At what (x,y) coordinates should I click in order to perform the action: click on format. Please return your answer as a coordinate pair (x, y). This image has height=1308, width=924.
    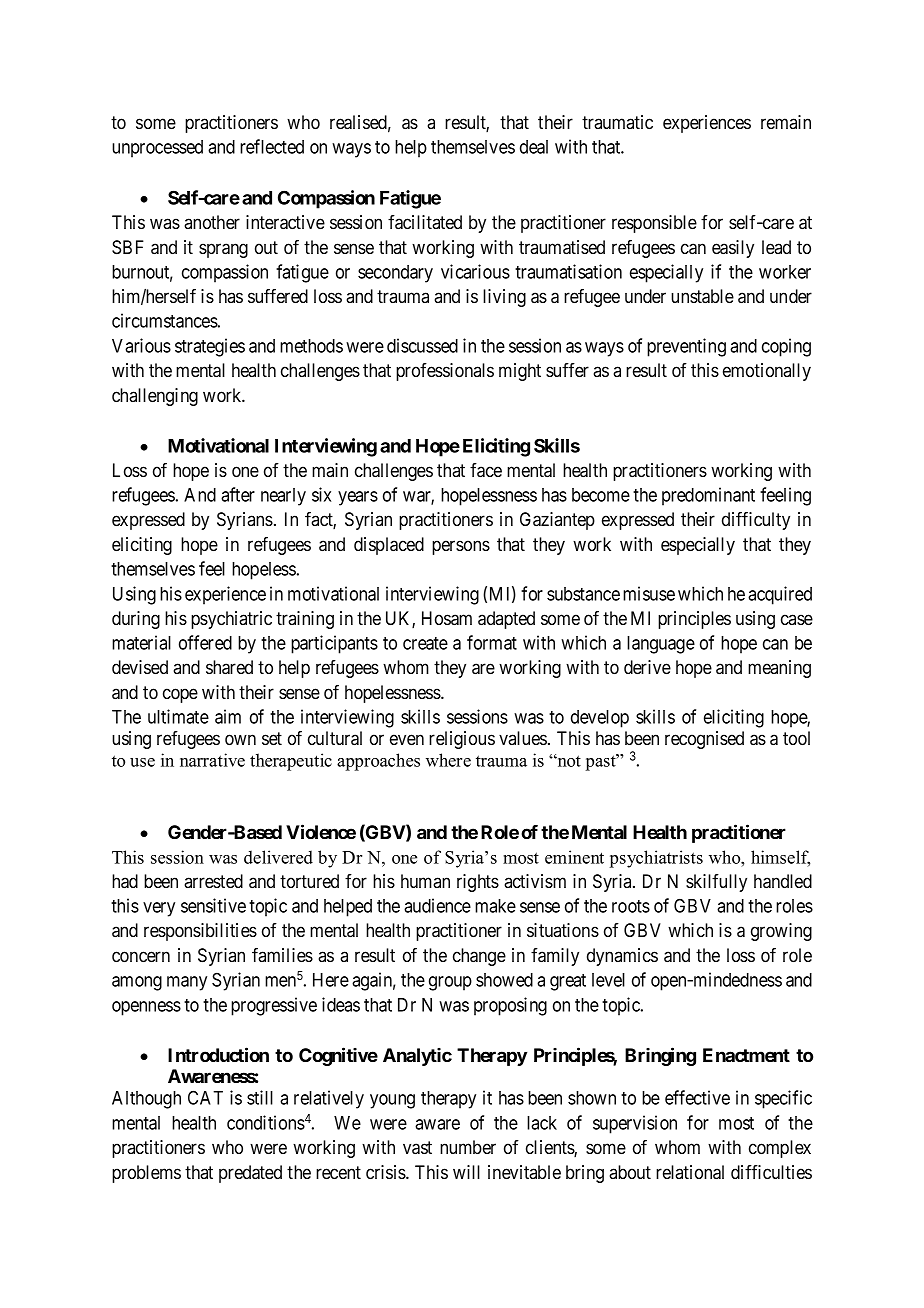
    Looking at the image, I should click on (492, 642).
